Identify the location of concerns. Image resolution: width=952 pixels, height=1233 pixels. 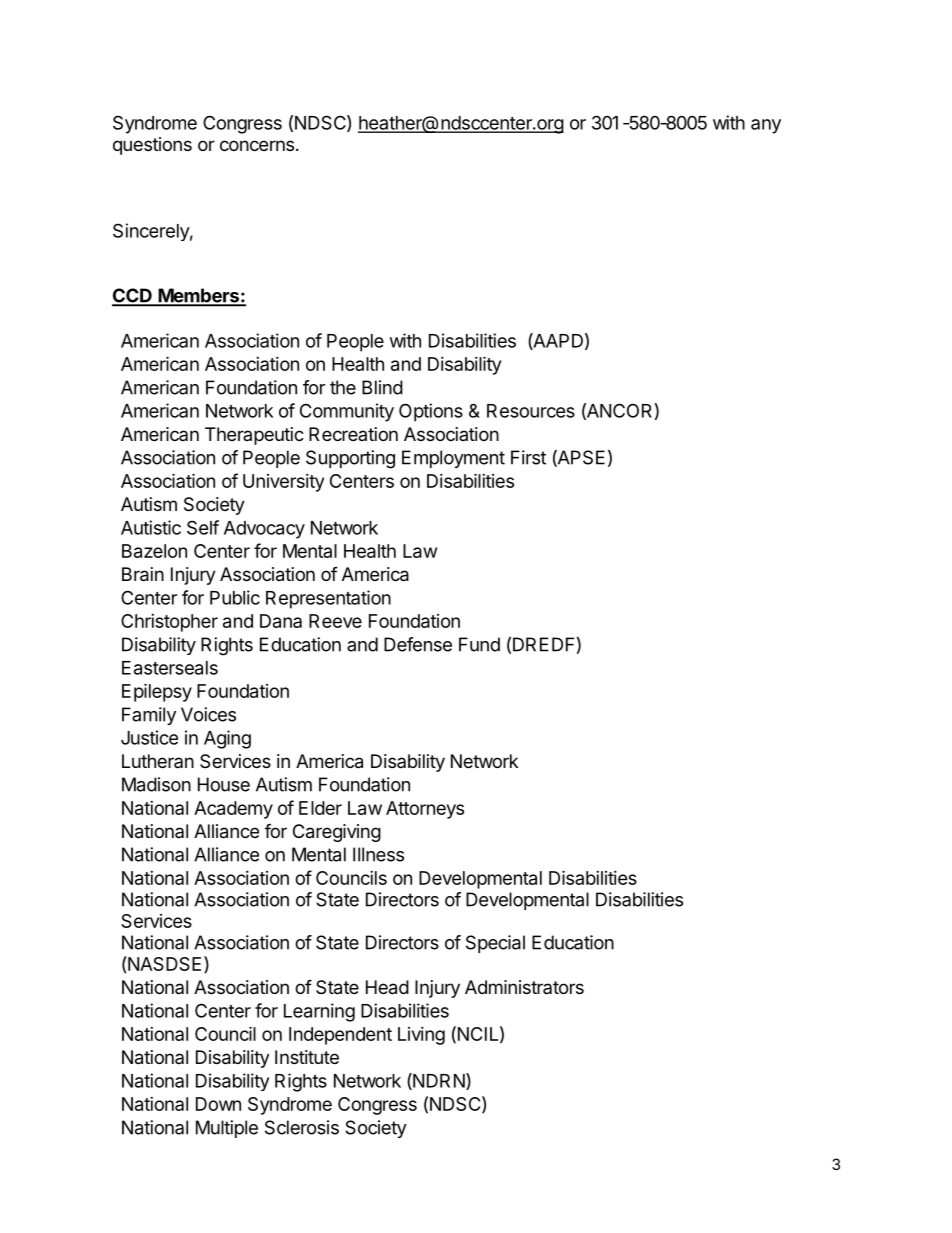
(257, 145).
